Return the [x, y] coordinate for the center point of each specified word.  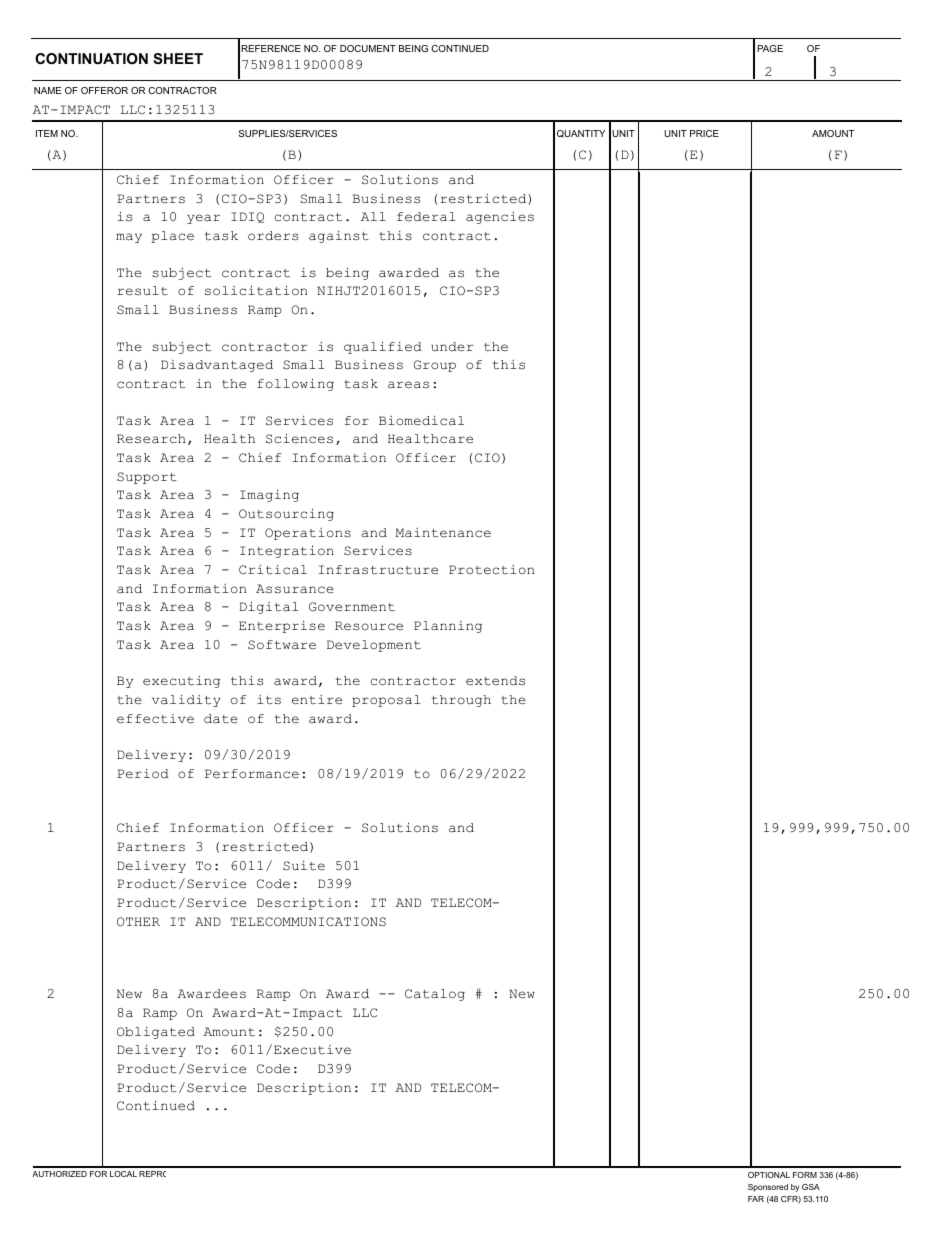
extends [495, 681]
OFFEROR [104, 90]
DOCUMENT [368, 48]
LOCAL [123, 1174]
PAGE [770, 48]
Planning [448, 627]
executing [181, 682]
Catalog [435, 995]
